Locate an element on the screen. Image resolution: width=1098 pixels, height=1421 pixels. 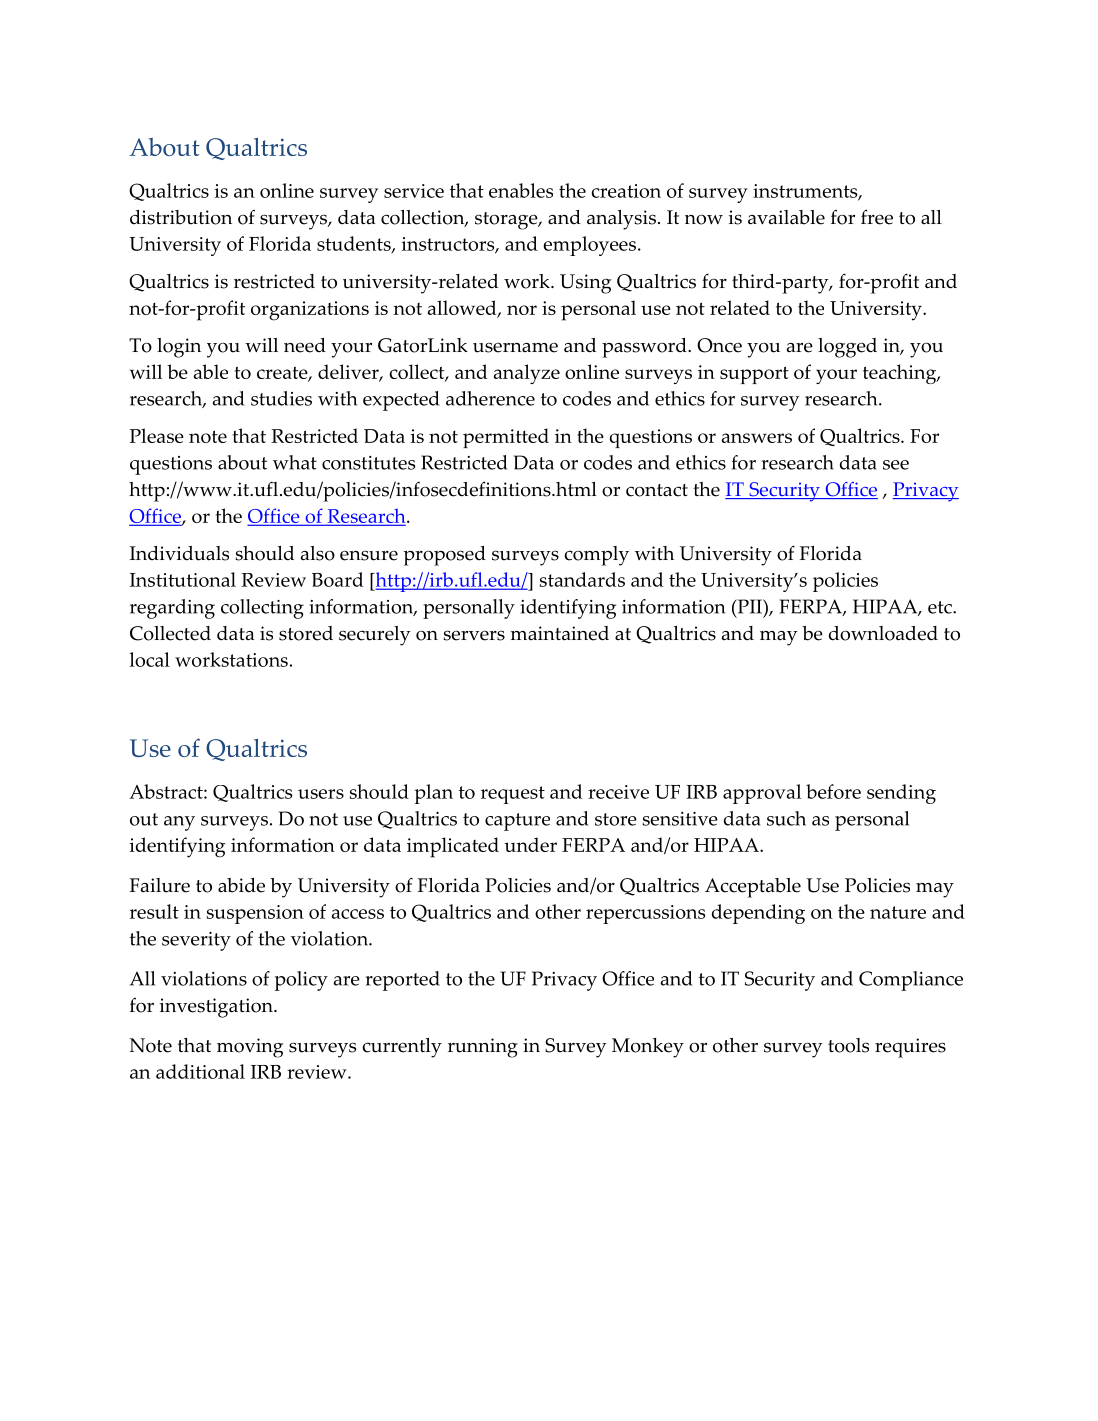
such is located at coordinates (786, 818).
